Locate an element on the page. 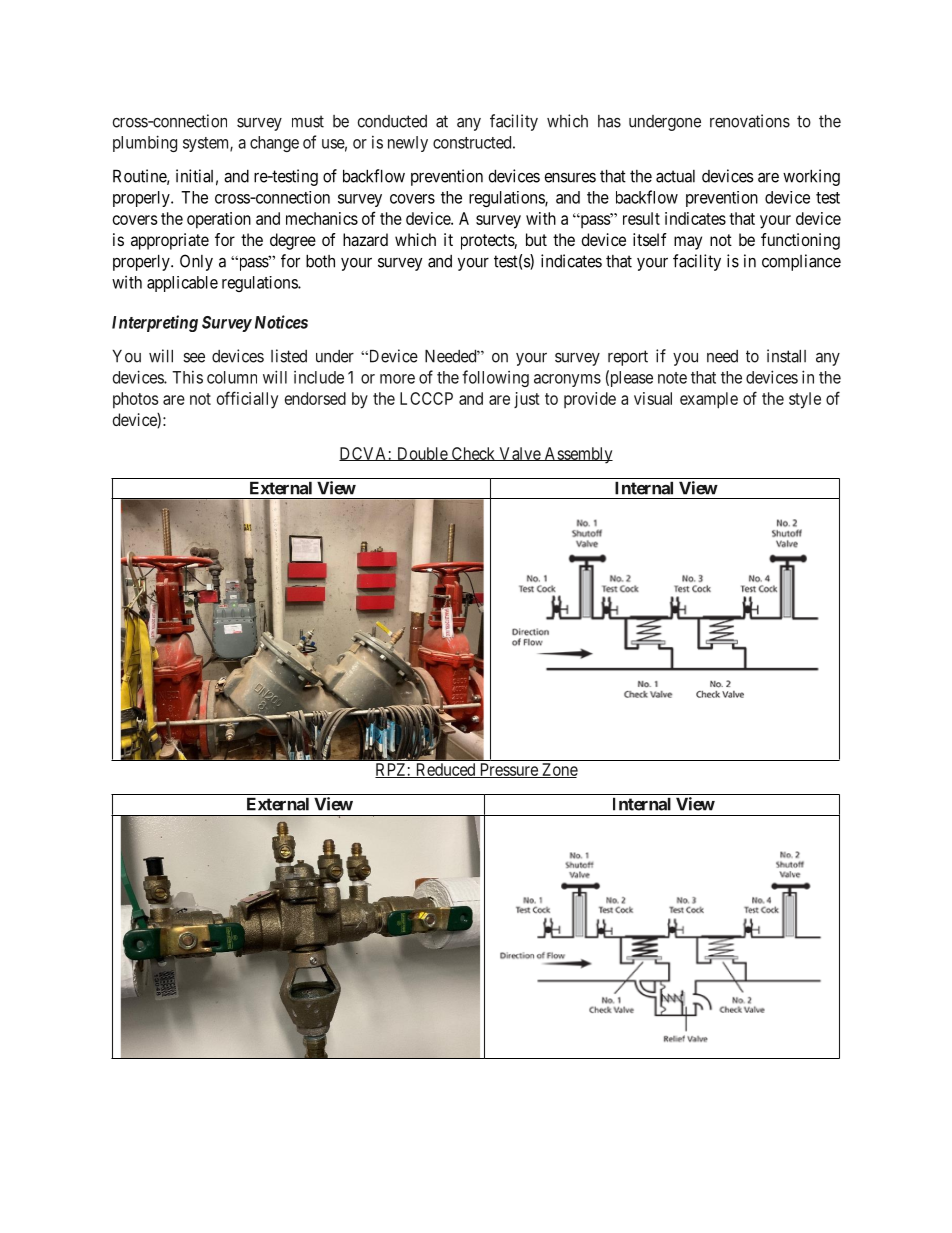 The height and width of the image is (1233, 952). Check is located at coordinates (473, 454).
